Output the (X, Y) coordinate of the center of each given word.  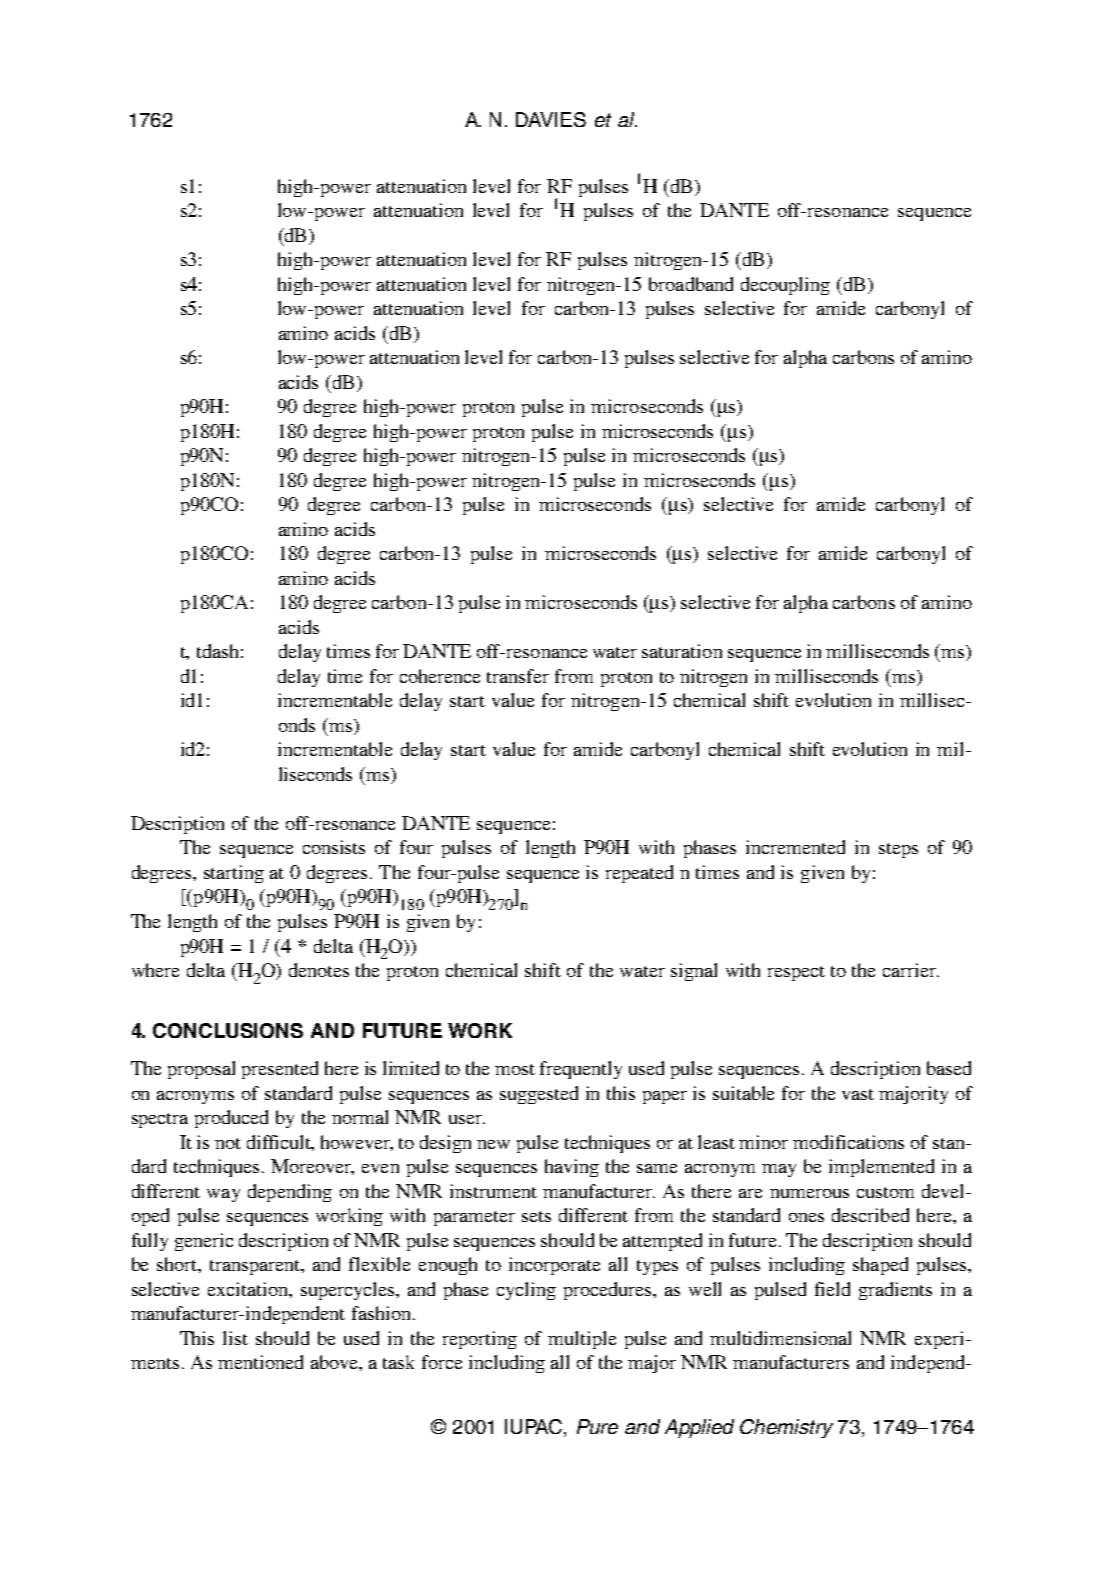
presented (280, 1070)
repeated (639, 874)
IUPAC (535, 1428)
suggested (539, 1095)
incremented (795, 847)
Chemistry (786, 1428)
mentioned (260, 1362)
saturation (682, 651)
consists (334, 847)
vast (858, 1094)
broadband (691, 284)
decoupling (785, 286)
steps (898, 850)
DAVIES (551, 119)
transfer (518, 676)
